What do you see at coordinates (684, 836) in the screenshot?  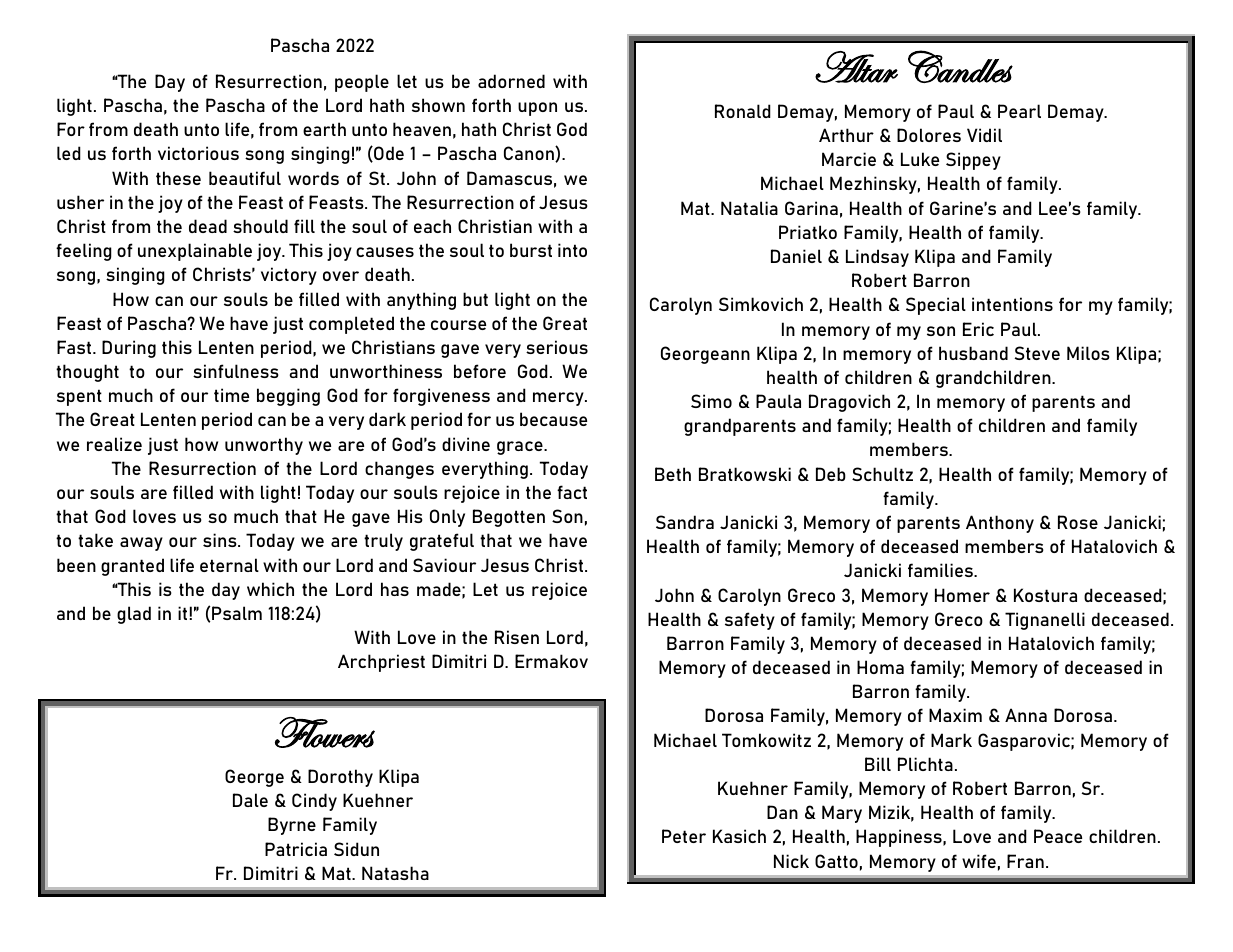 I see `Peter` at bounding box center [684, 836].
